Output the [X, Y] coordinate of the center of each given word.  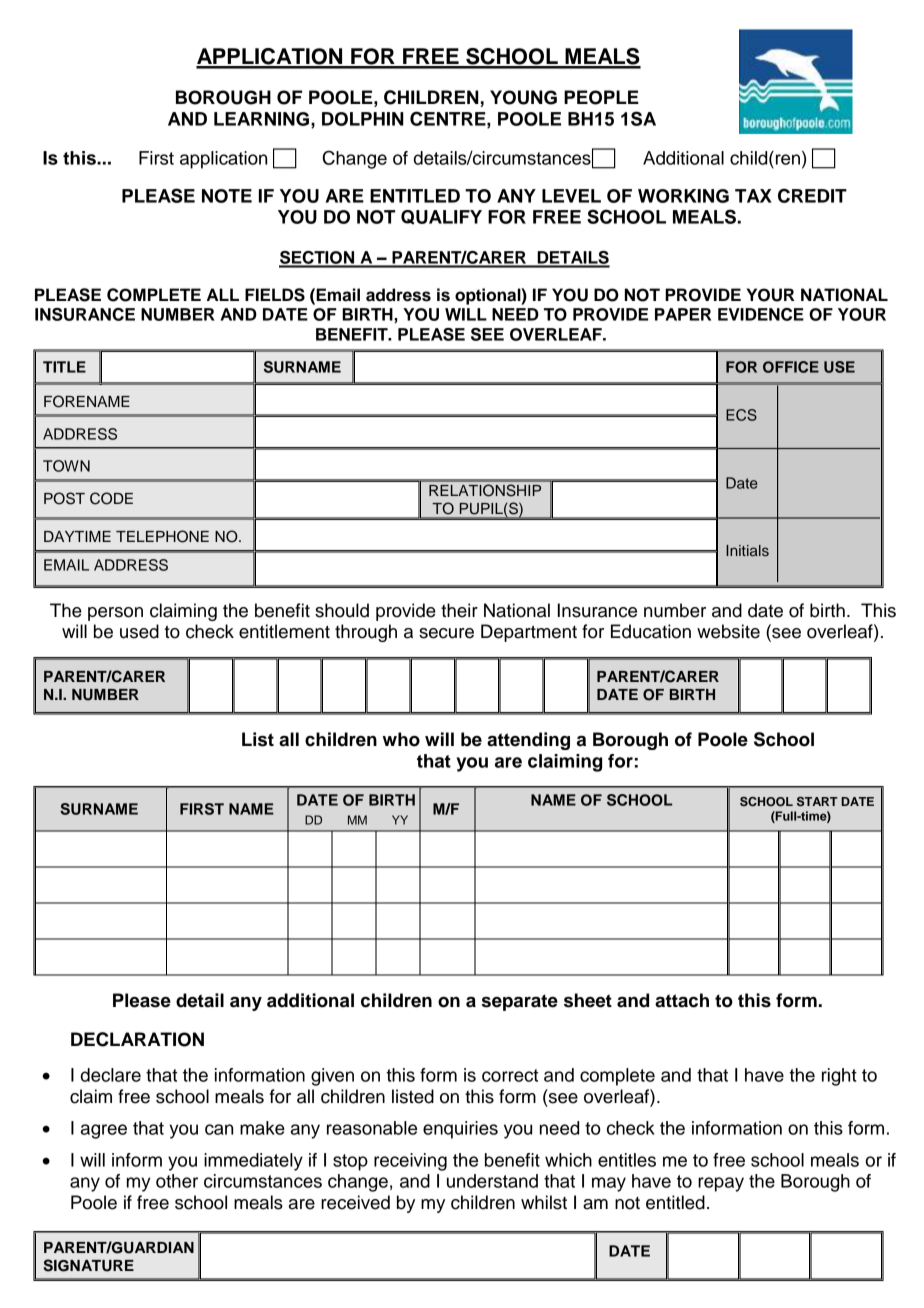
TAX [753, 196]
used [139, 631]
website [728, 631]
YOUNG [523, 97]
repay [721, 1184]
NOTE [227, 196]
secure [446, 633]
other [177, 1181]
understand [492, 1181]
